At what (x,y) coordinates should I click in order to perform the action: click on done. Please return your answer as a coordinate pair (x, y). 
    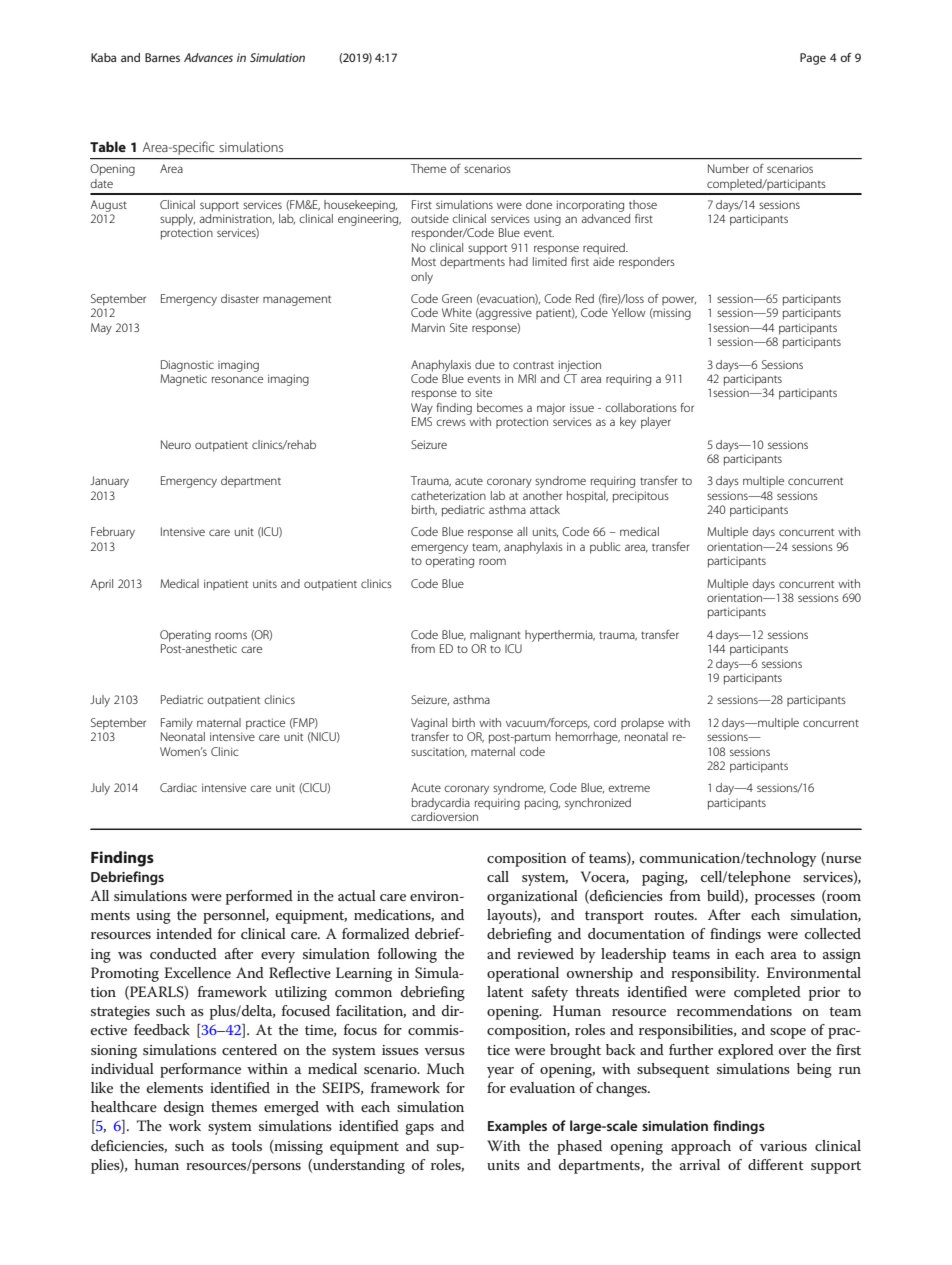
    Looking at the image, I should click on (539, 204).
